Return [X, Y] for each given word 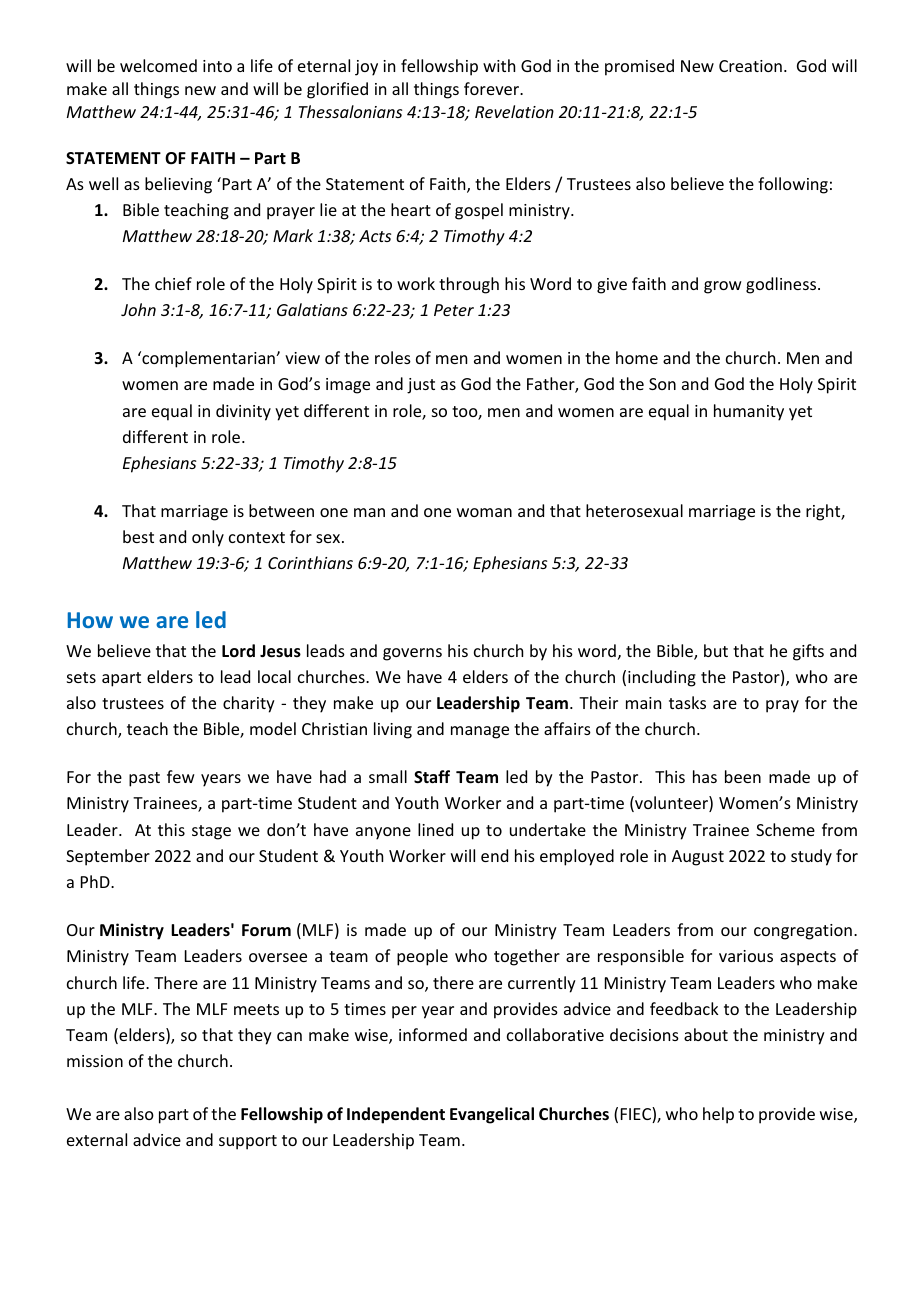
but [716, 650]
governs [412, 654]
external [97, 1139]
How [90, 620]
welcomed [158, 65]
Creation [750, 66]
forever [493, 88]
